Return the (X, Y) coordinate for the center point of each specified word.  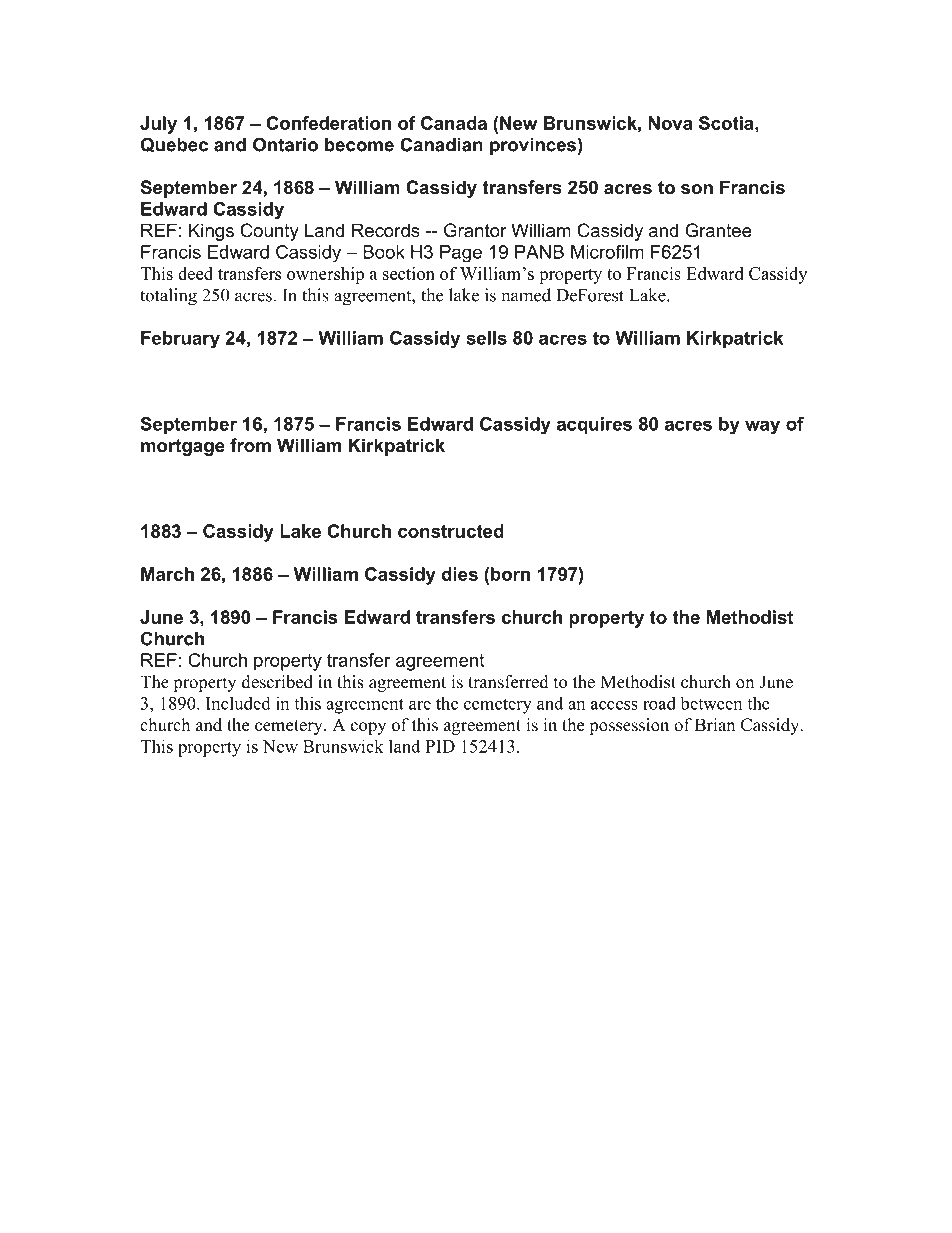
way (762, 427)
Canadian (441, 144)
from (250, 445)
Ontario (285, 144)
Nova (671, 123)
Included (238, 703)
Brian (715, 724)
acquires (594, 425)
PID (440, 746)
